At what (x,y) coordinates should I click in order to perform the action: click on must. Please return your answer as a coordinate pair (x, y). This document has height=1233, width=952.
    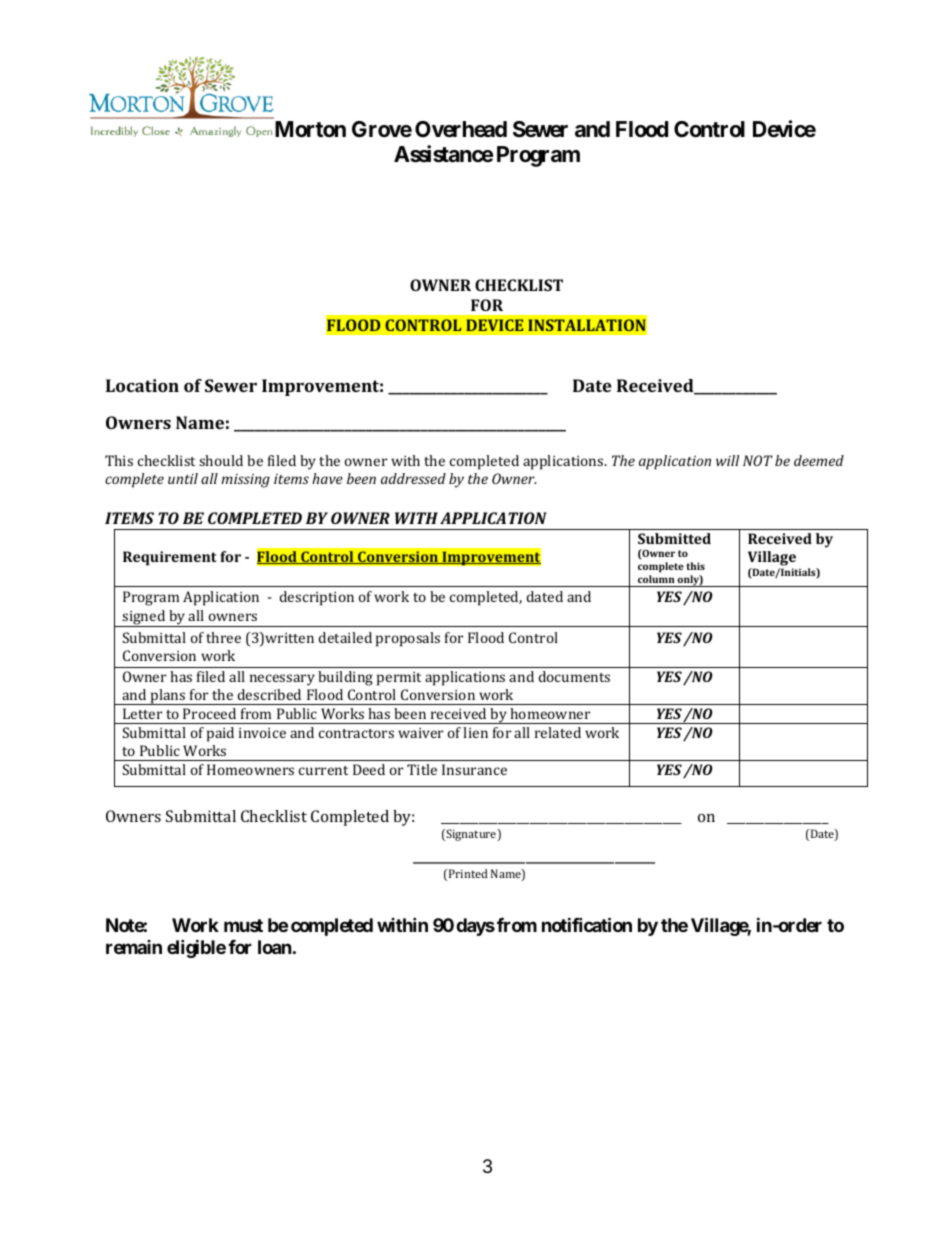
    Looking at the image, I should click on (243, 925).
